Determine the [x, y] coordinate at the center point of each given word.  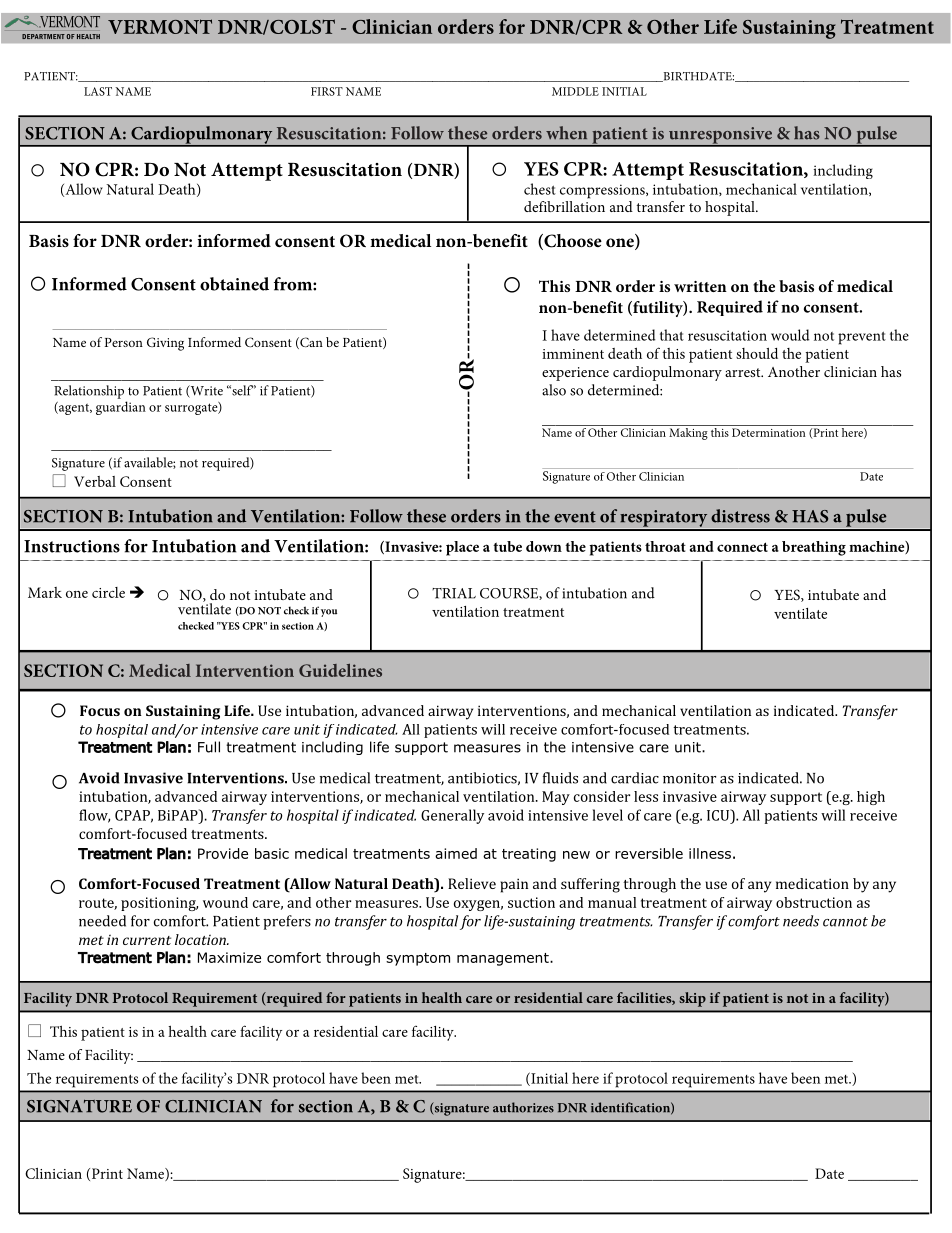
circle [108, 592]
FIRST [327, 91]
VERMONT [160, 26]
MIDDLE [575, 91]
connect [742, 547]
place [462, 548]
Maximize [229, 957]
